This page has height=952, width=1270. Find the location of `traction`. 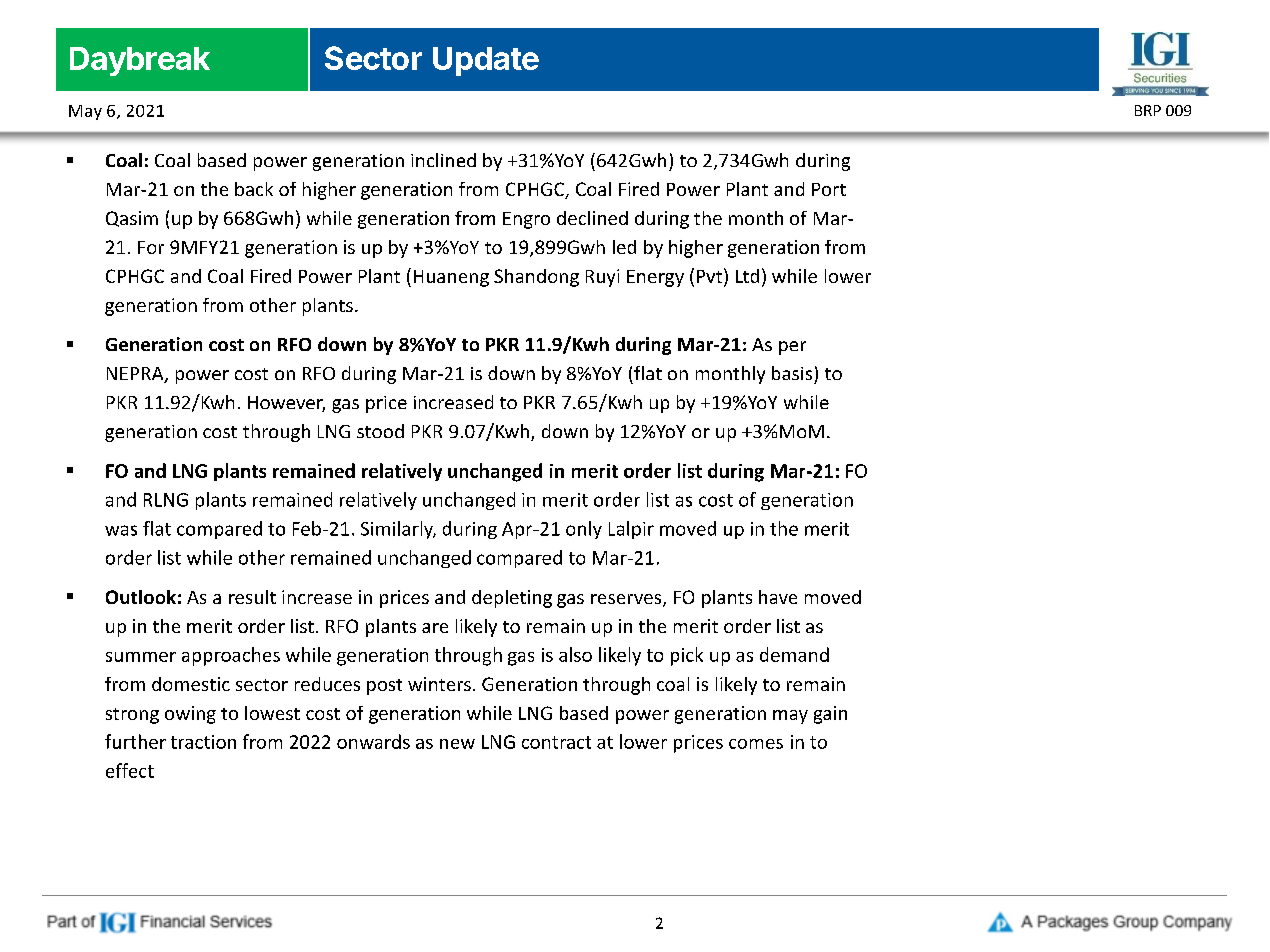

traction is located at coordinates (203, 742).
